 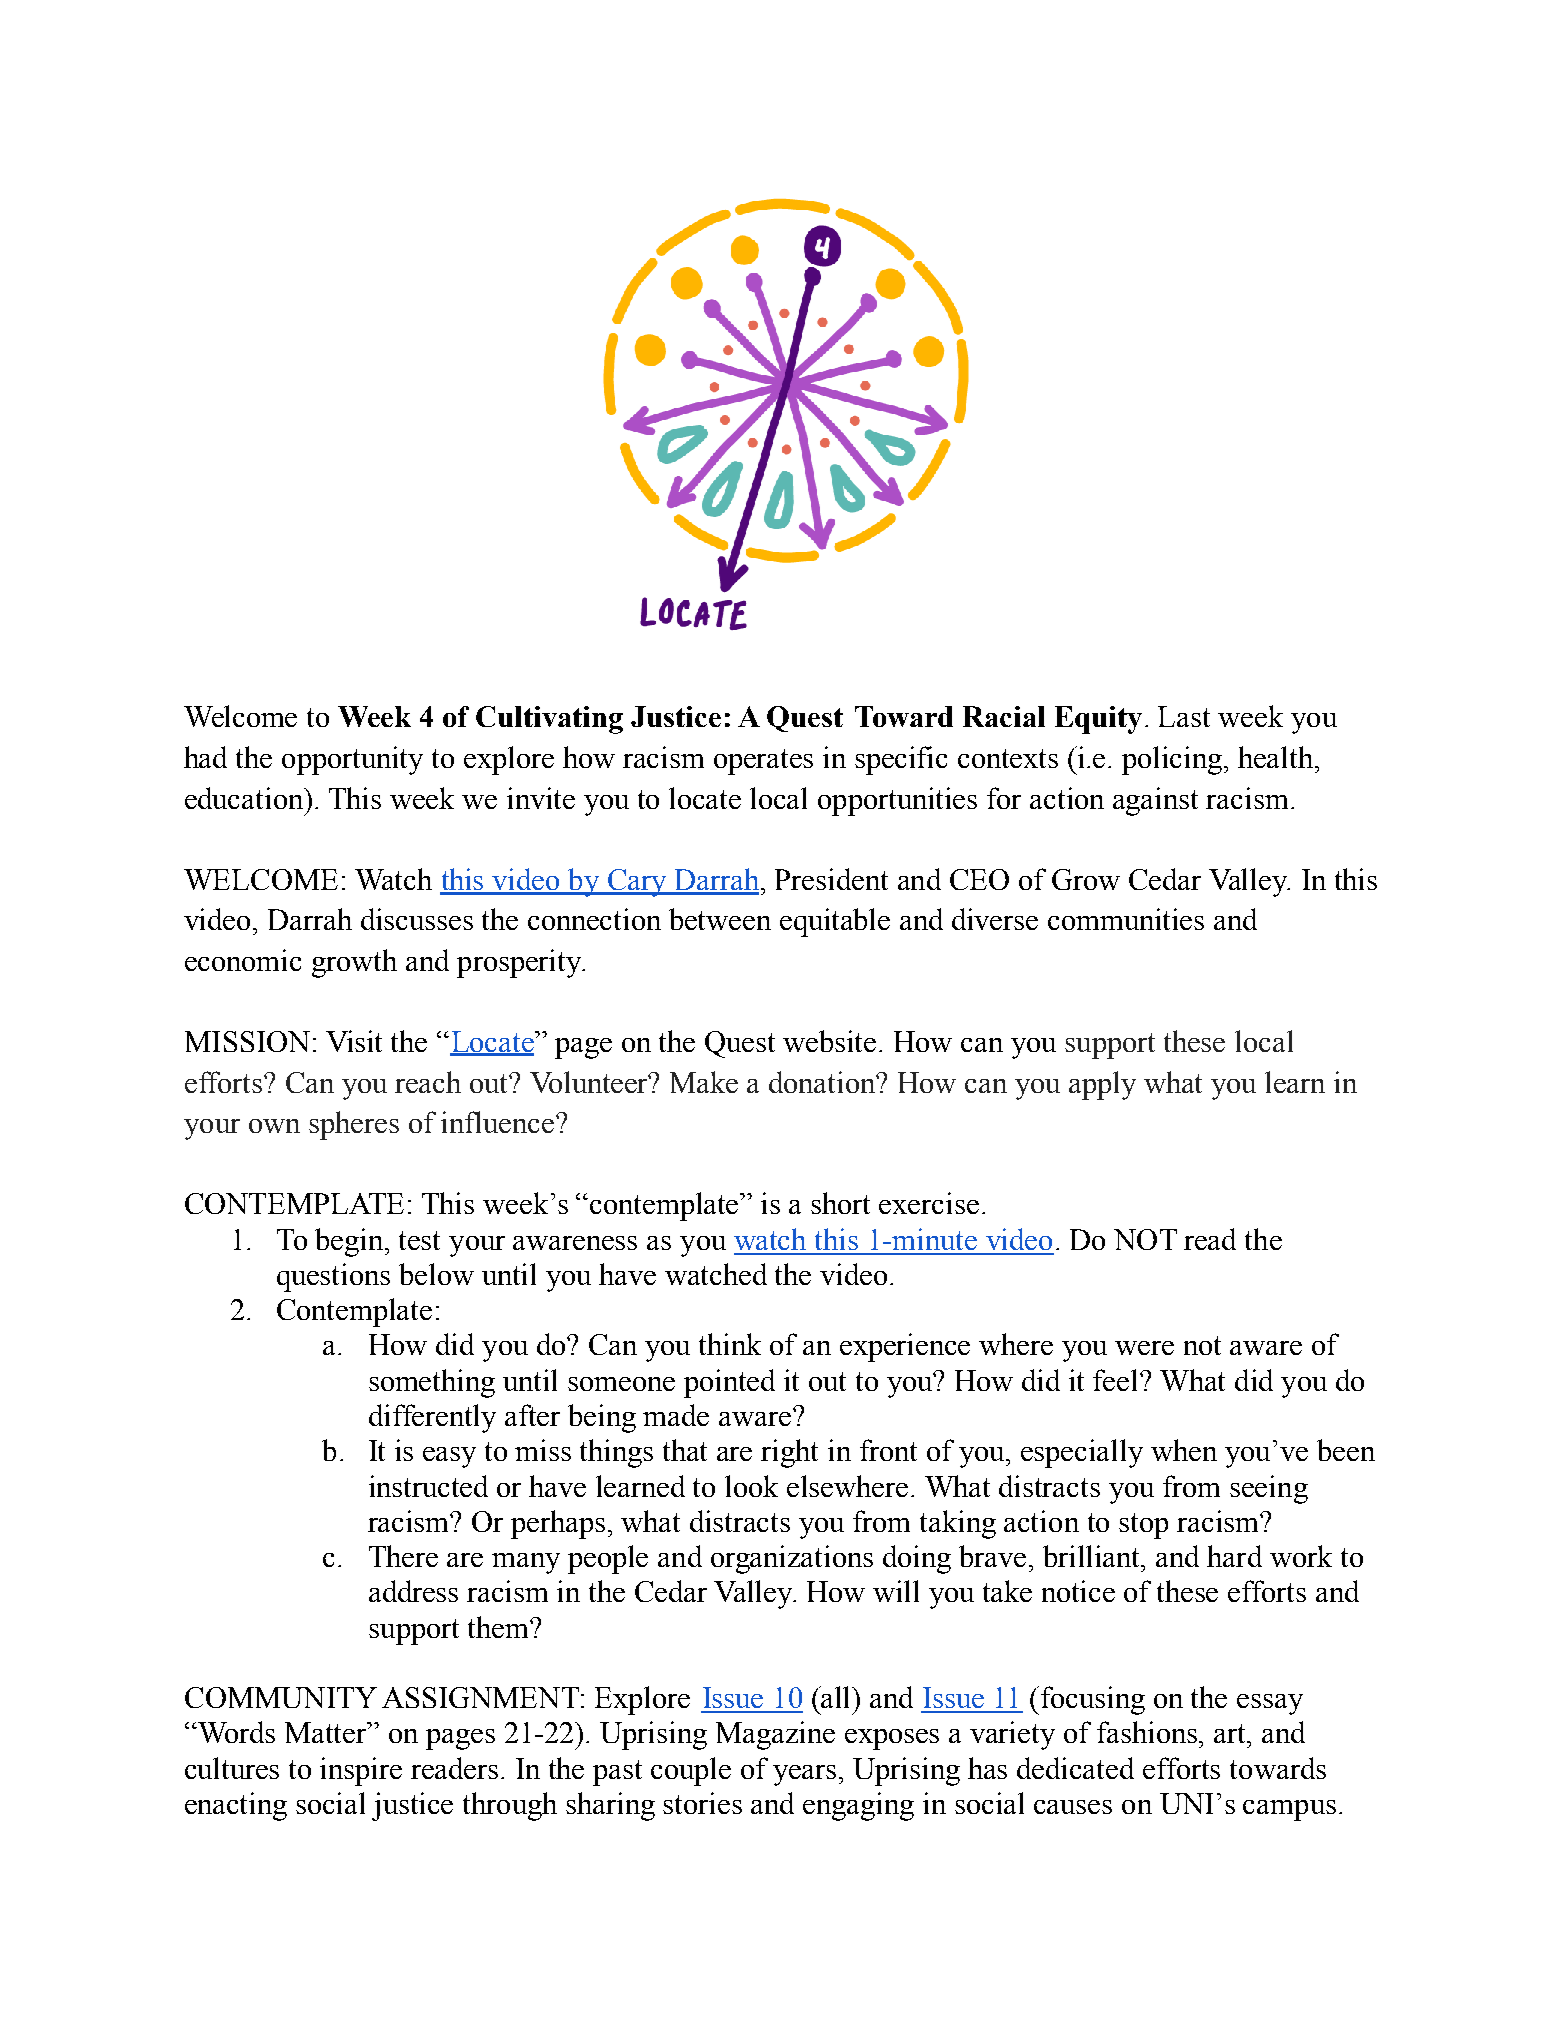 I want to click on apply, so click(x=1102, y=1085).
